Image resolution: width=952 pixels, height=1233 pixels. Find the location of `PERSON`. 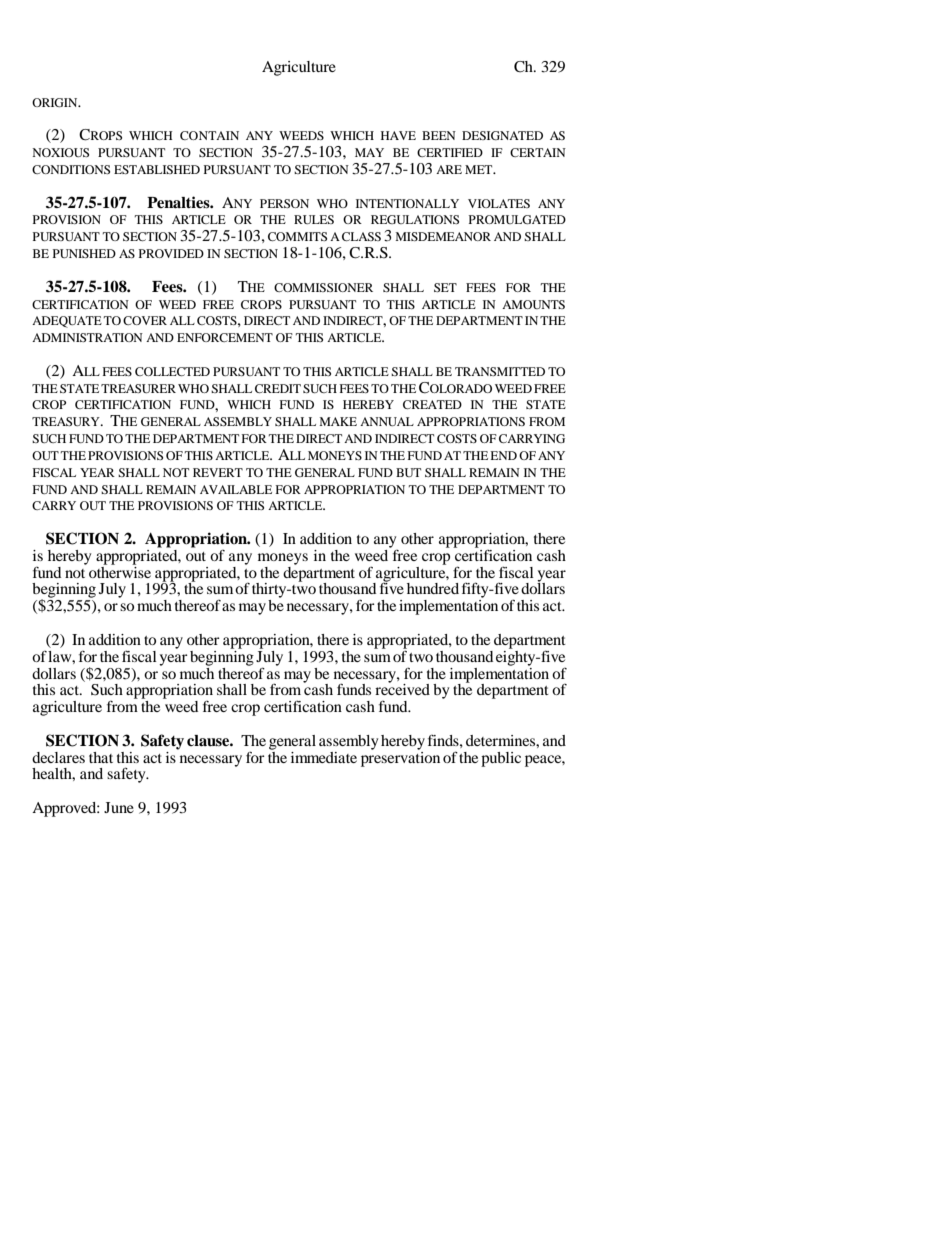

PERSON is located at coordinates (284, 203).
